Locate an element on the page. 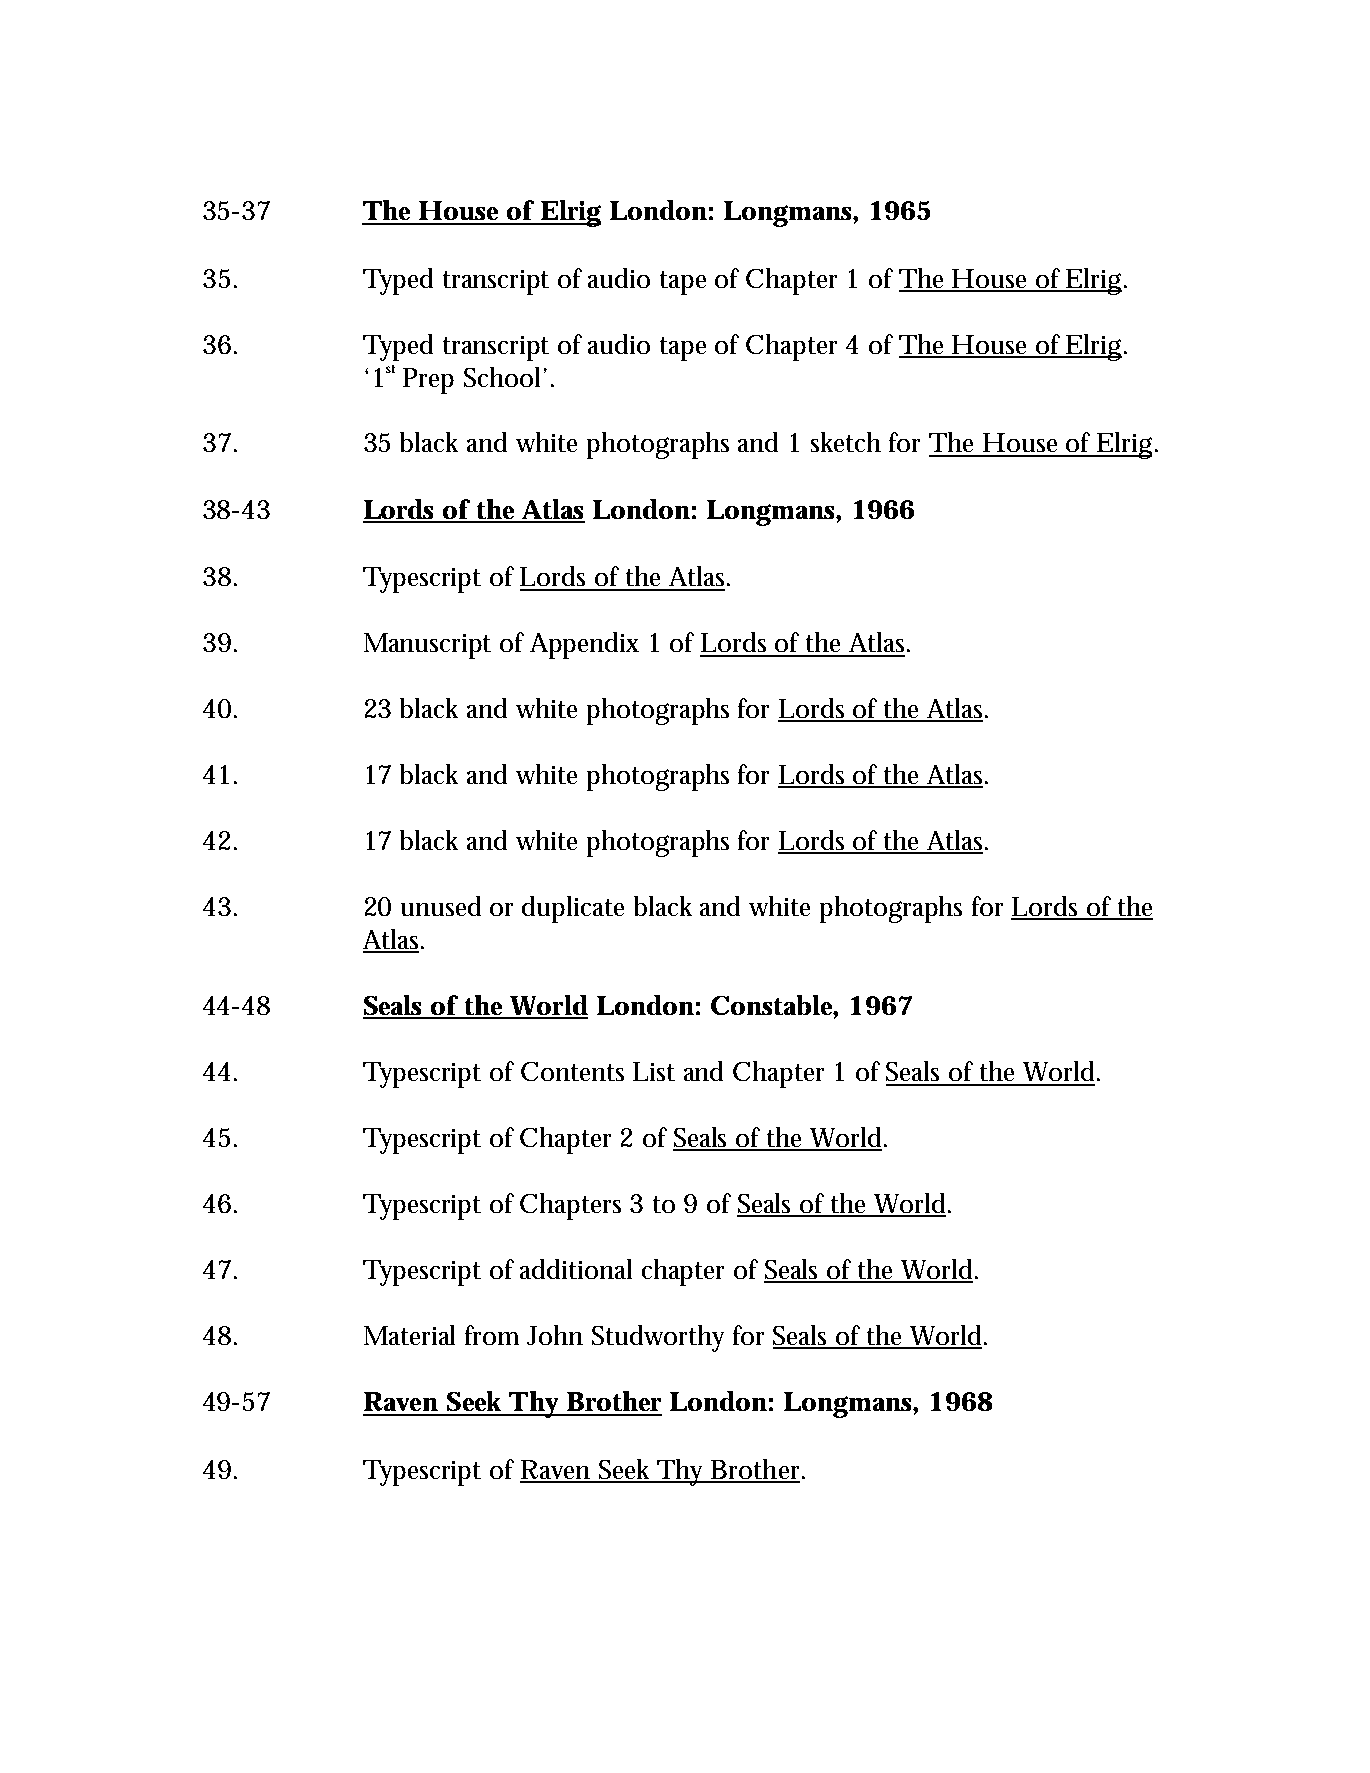 This document has height=1773, width=1370. Manuscript is located at coordinates (427, 646).
